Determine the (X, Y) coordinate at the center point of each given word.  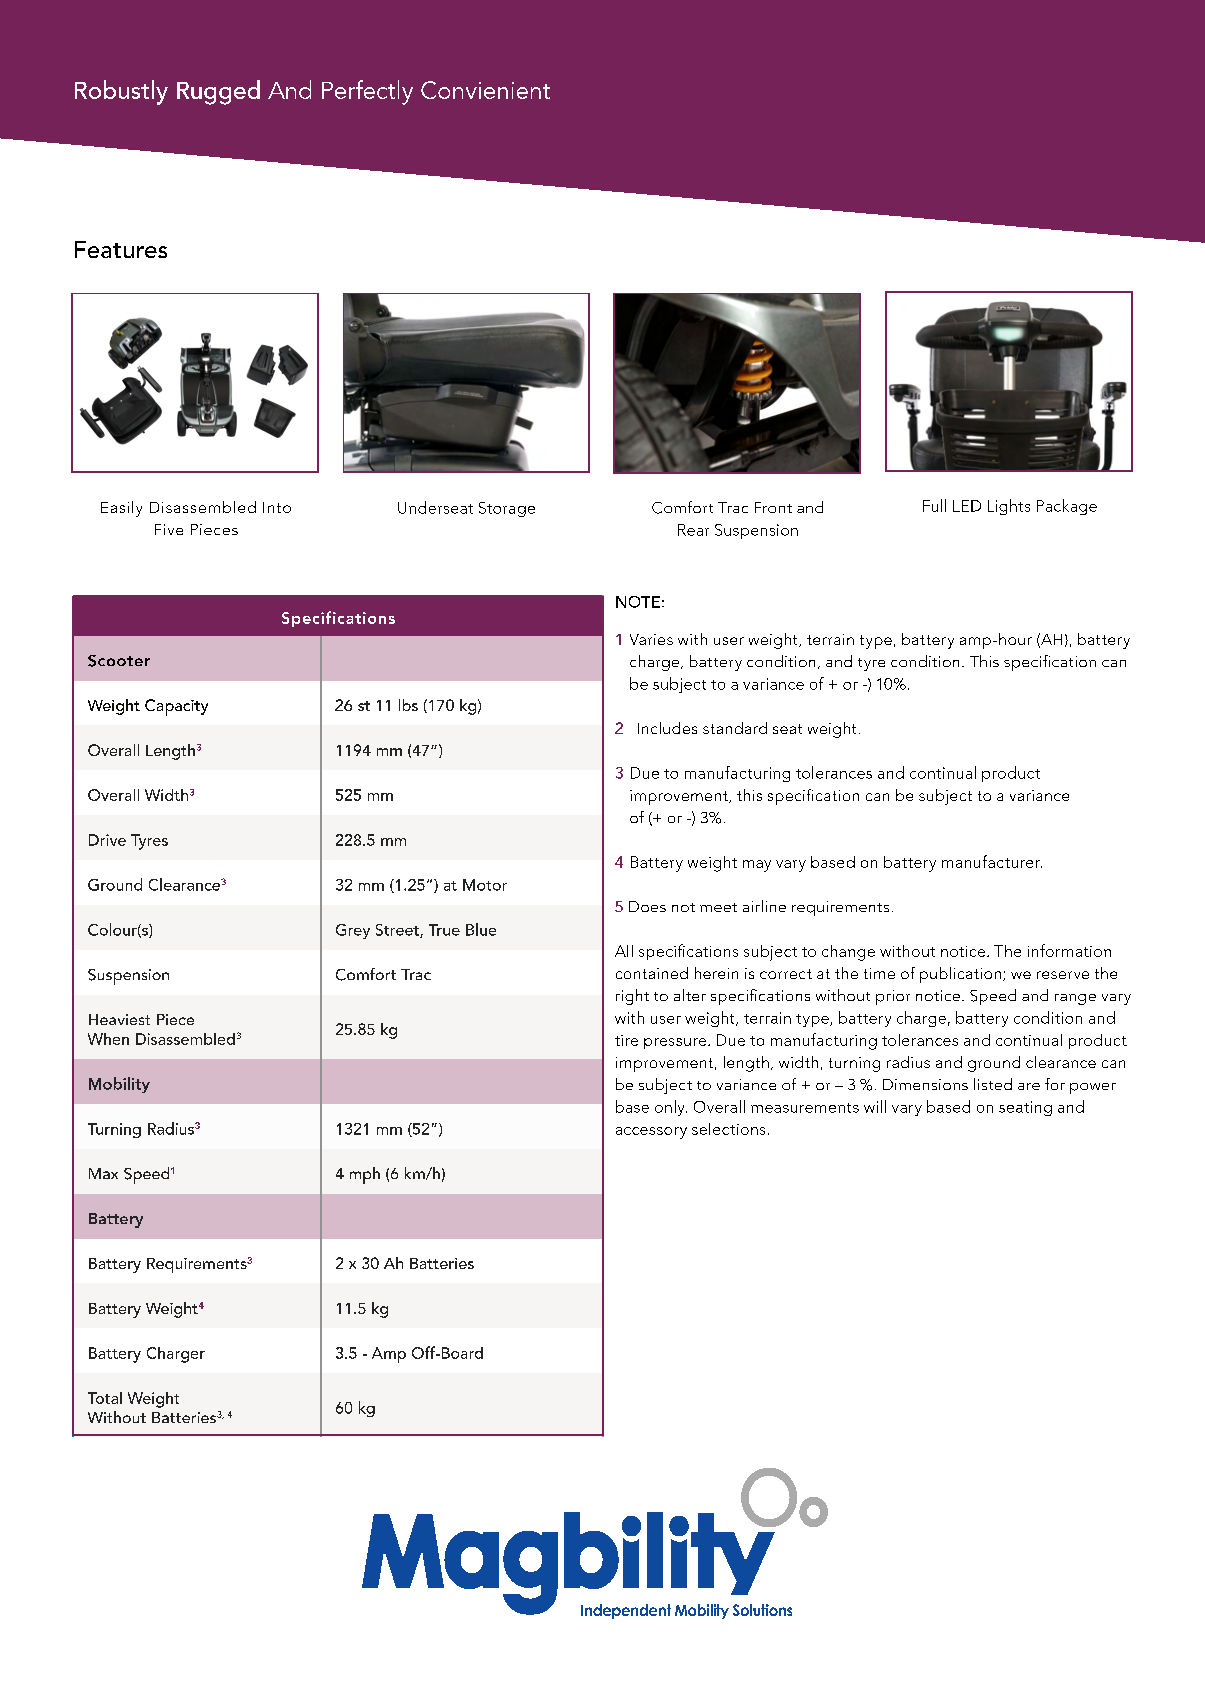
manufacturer (992, 861)
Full (934, 505)
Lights (1009, 507)
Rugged (218, 92)
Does (647, 906)
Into (277, 507)
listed (993, 1084)
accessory (651, 1133)
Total (105, 1398)
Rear (693, 530)
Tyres (149, 842)
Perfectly (367, 92)
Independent (626, 1611)
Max (103, 1173)
